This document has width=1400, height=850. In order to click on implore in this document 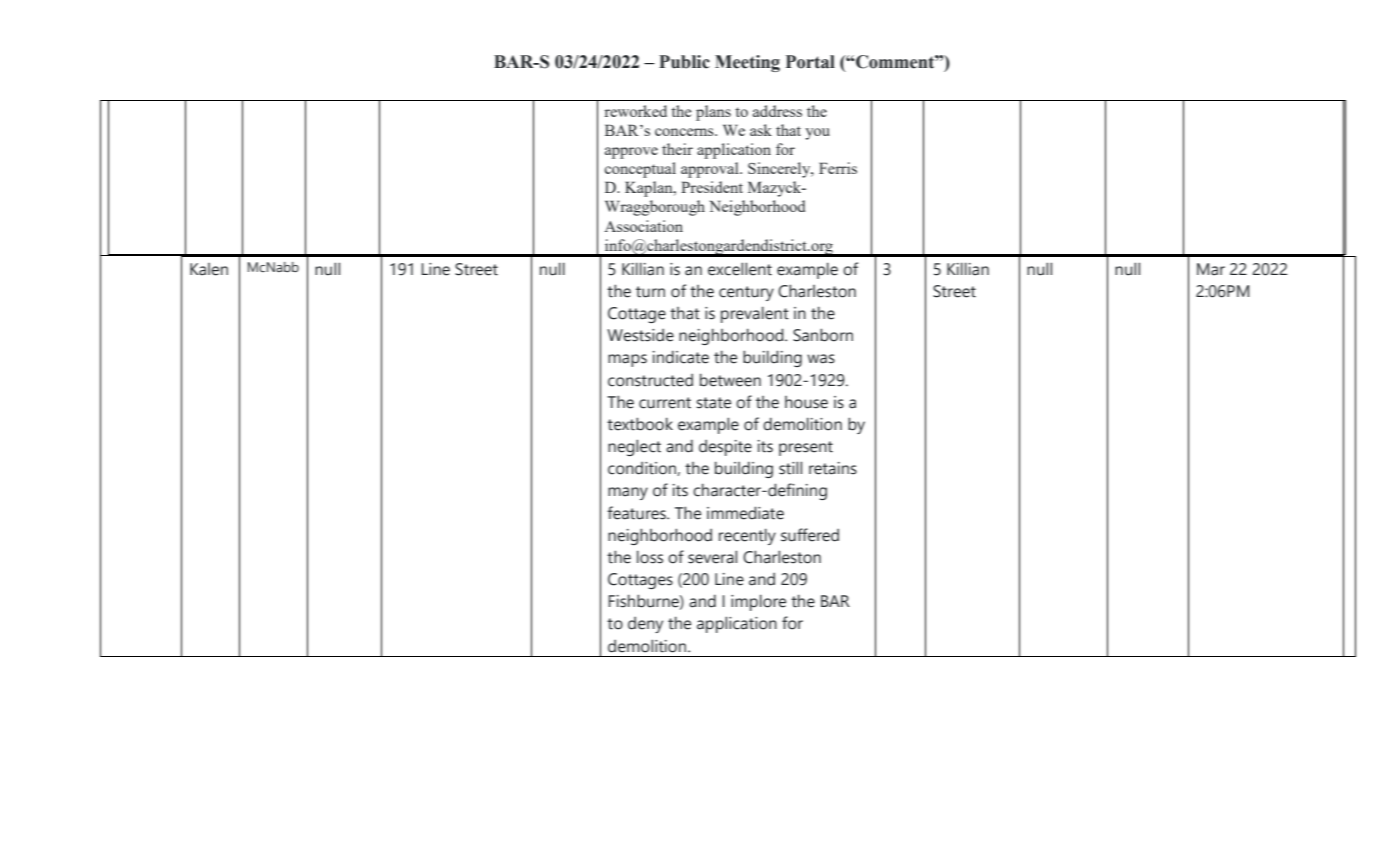, I will do `click(758, 602)`.
